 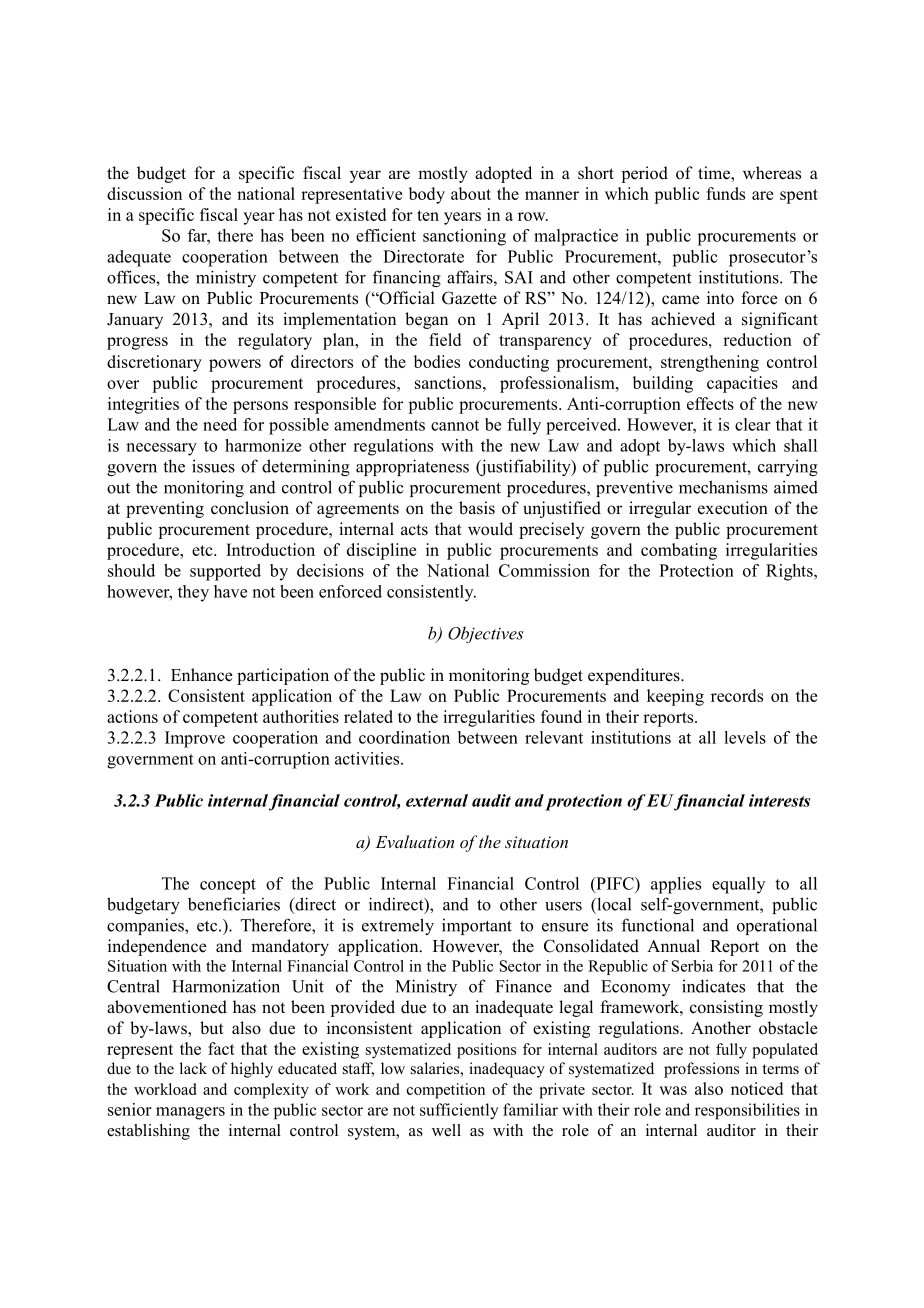 What do you see at coordinates (486, 635) in the screenshot?
I see `Objectives` at bounding box center [486, 635].
